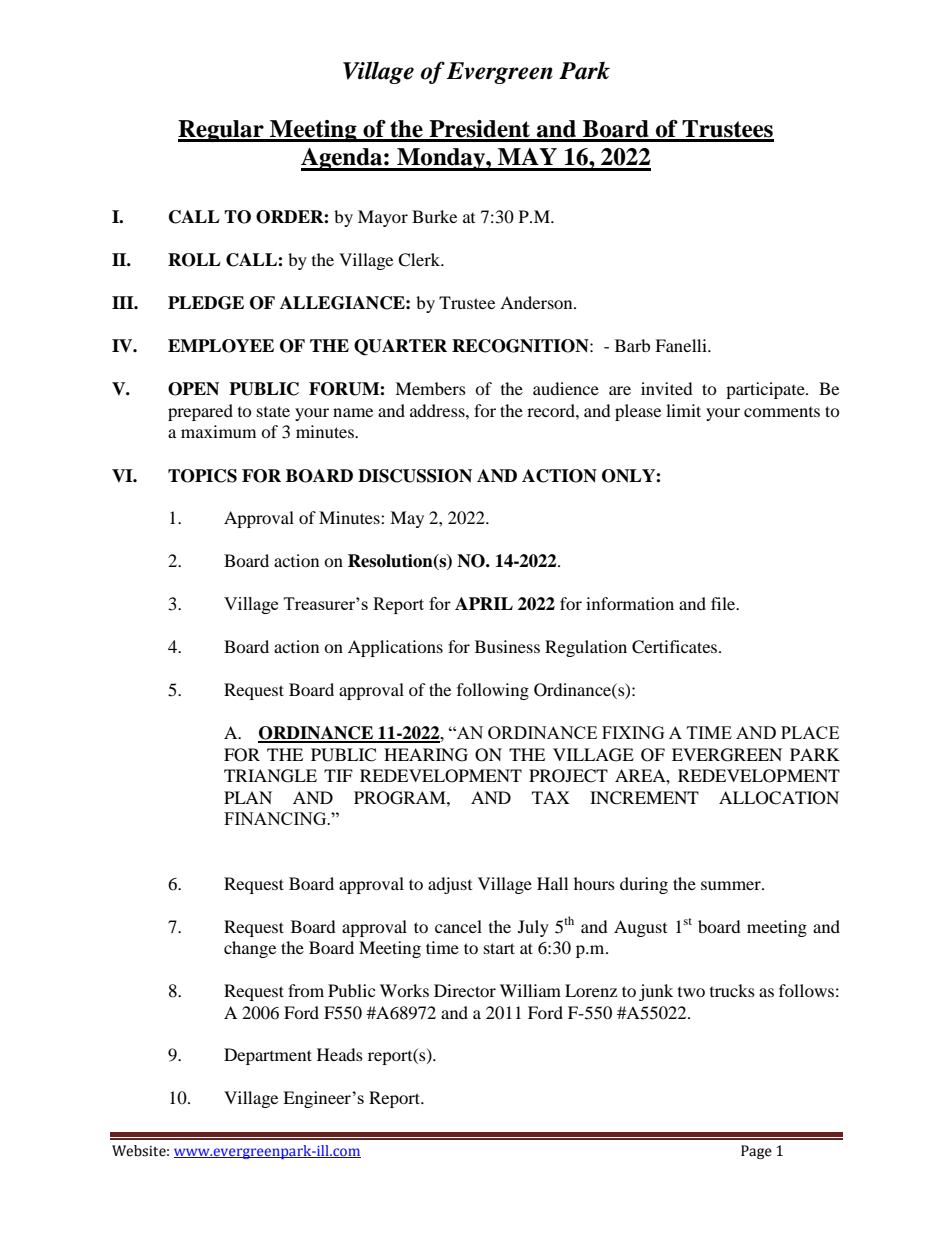  I want to click on William, so click(530, 990).
